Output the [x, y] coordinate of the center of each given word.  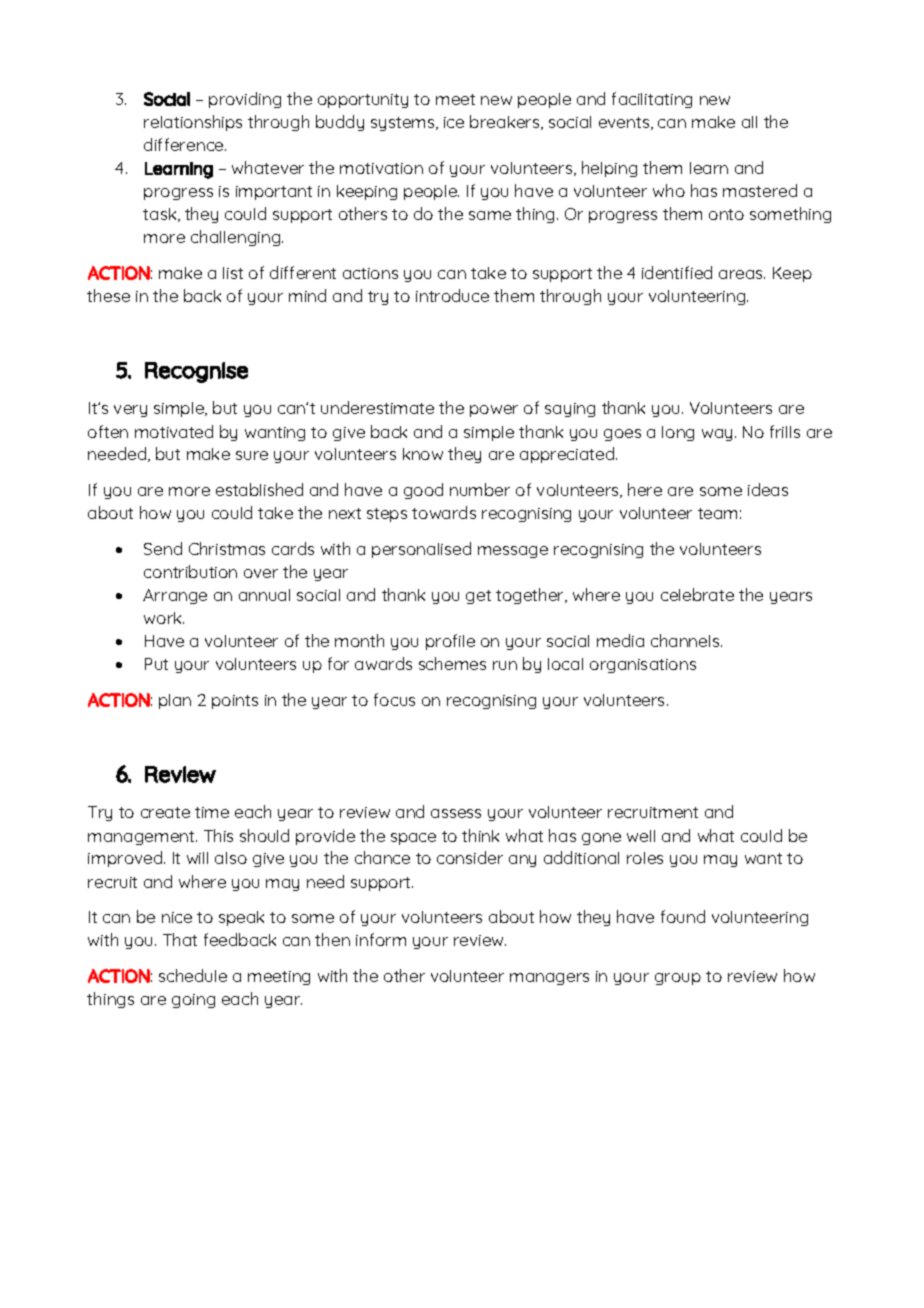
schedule [193, 975]
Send [163, 548]
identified [677, 272]
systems [404, 124]
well [641, 836]
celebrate [697, 594]
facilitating [652, 100]
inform [381, 939]
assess [456, 813]
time [212, 812]
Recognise [196, 372]
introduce [452, 295]
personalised [421, 550]
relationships [193, 123]
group [678, 979]
